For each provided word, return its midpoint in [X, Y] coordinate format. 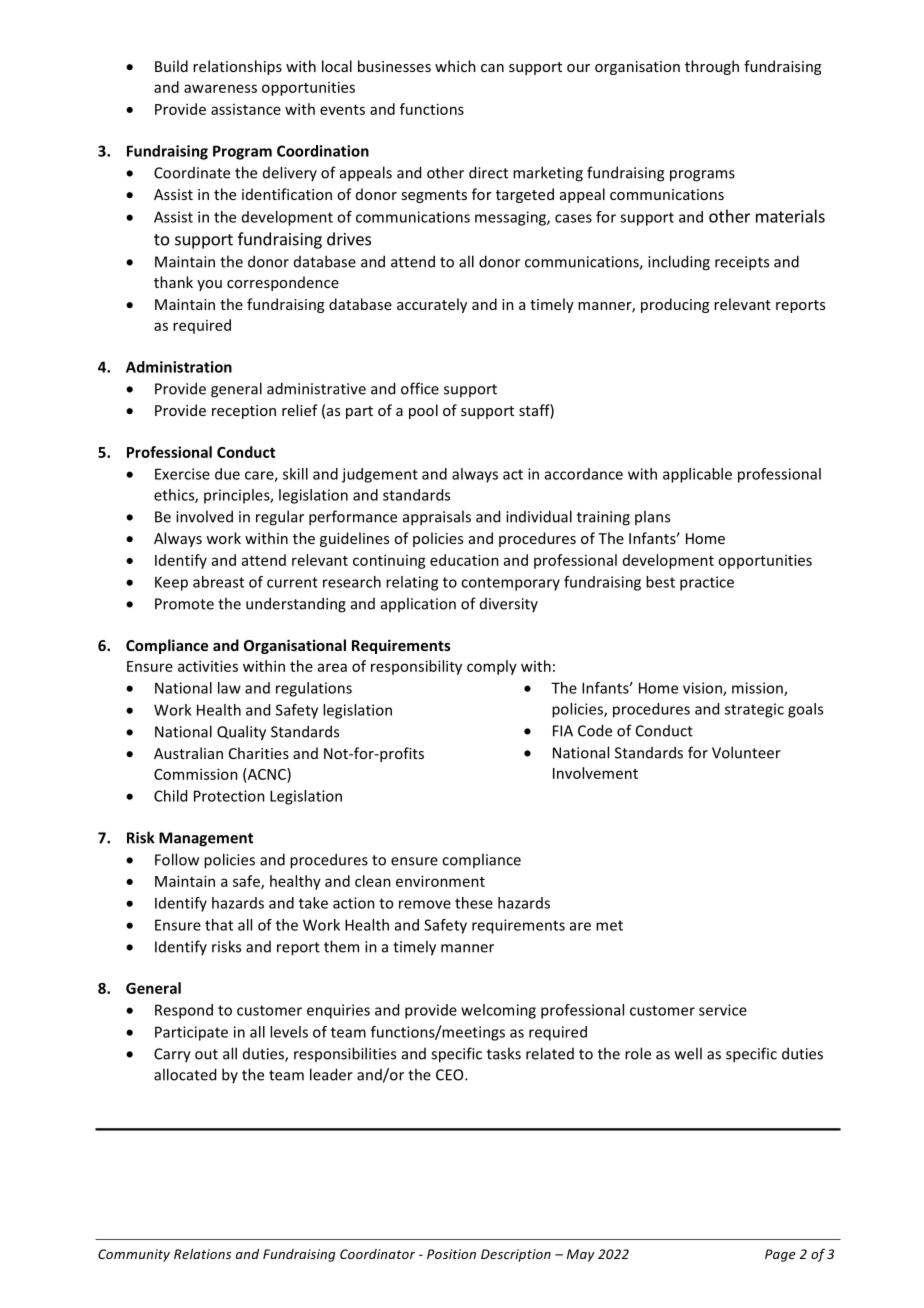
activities [208, 666]
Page [780, 1255]
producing [675, 305]
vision [703, 689]
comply [492, 667]
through [712, 67]
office [420, 388]
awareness [220, 88]
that [219, 925]
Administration [179, 367]
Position [451, 1254]
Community [134, 1255]
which [455, 66]
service [723, 1010]
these [474, 903]
